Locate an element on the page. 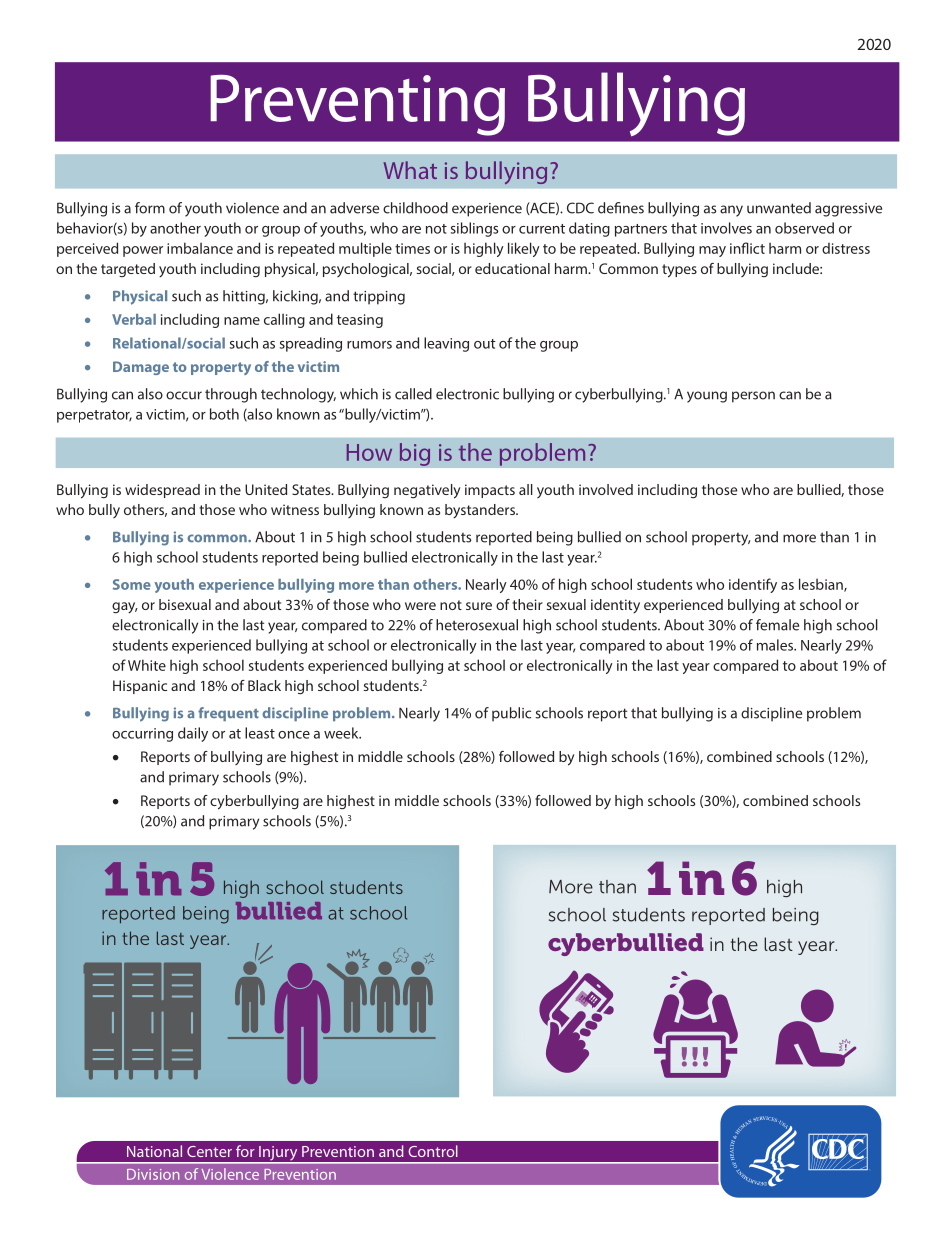 Image resolution: width=952 pixels, height=1233 pixels. National is located at coordinates (154, 1151).
